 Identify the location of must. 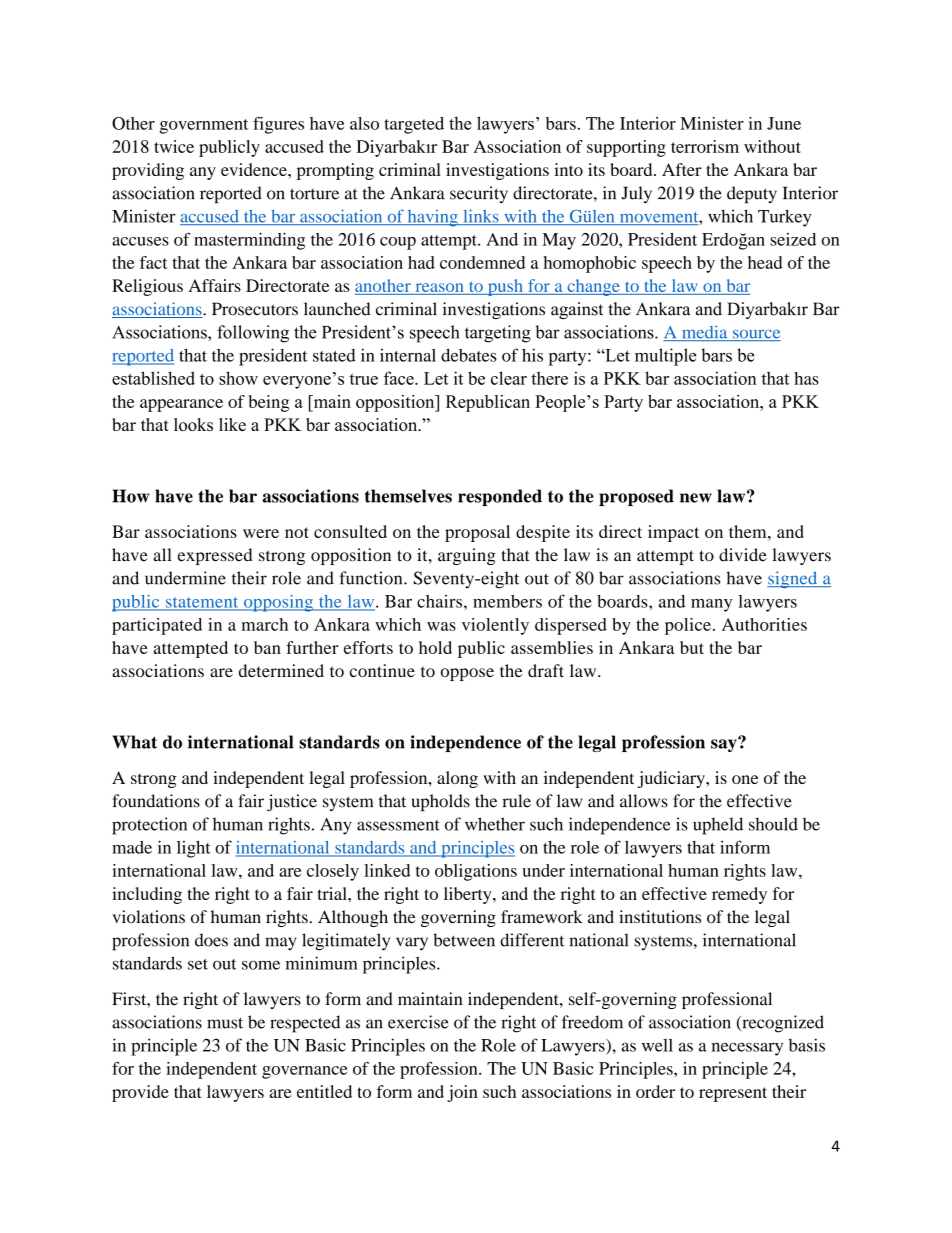
(225, 1023).
